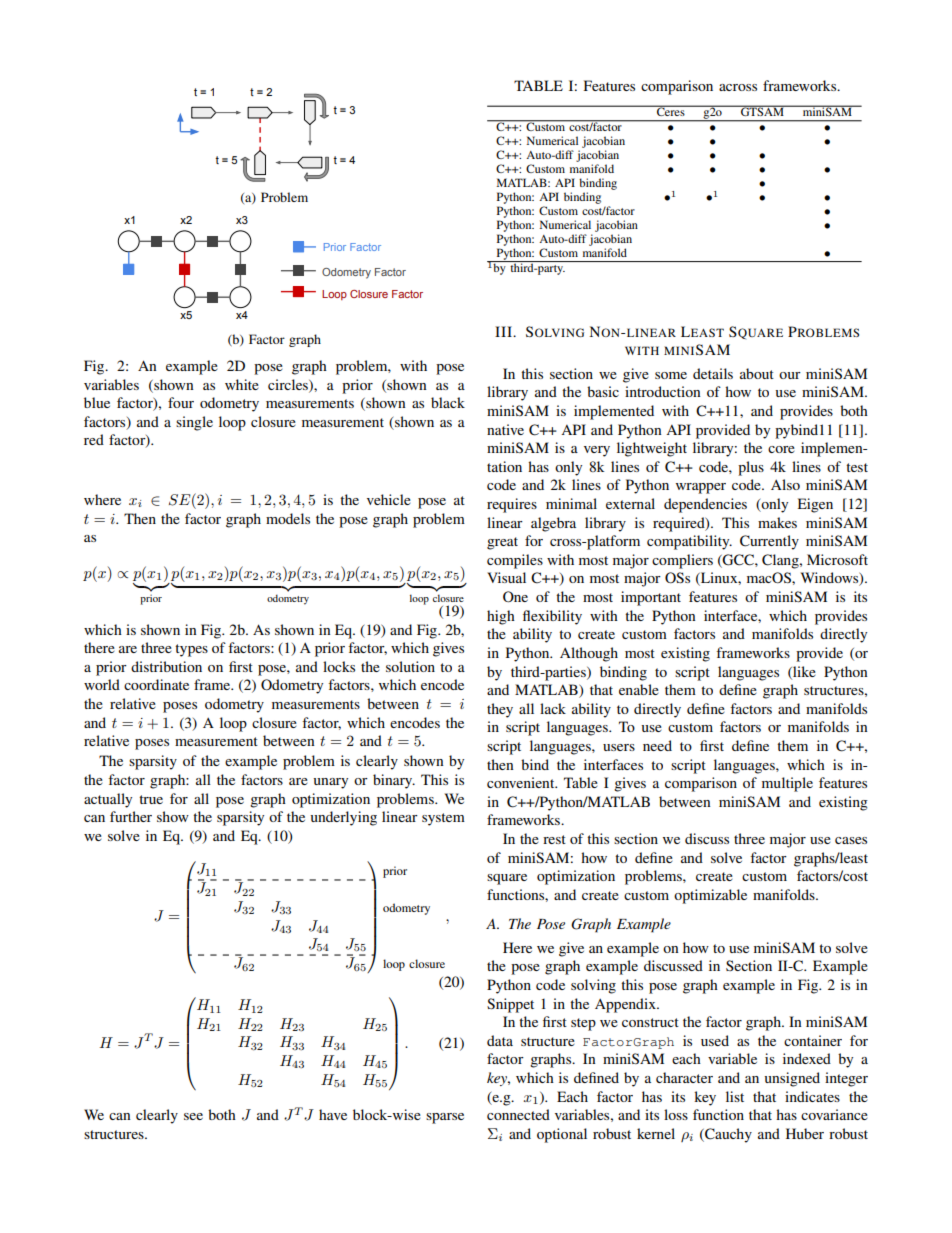 This page has width=952, height=1233. I want to click on multiple, so click(787, 784).
